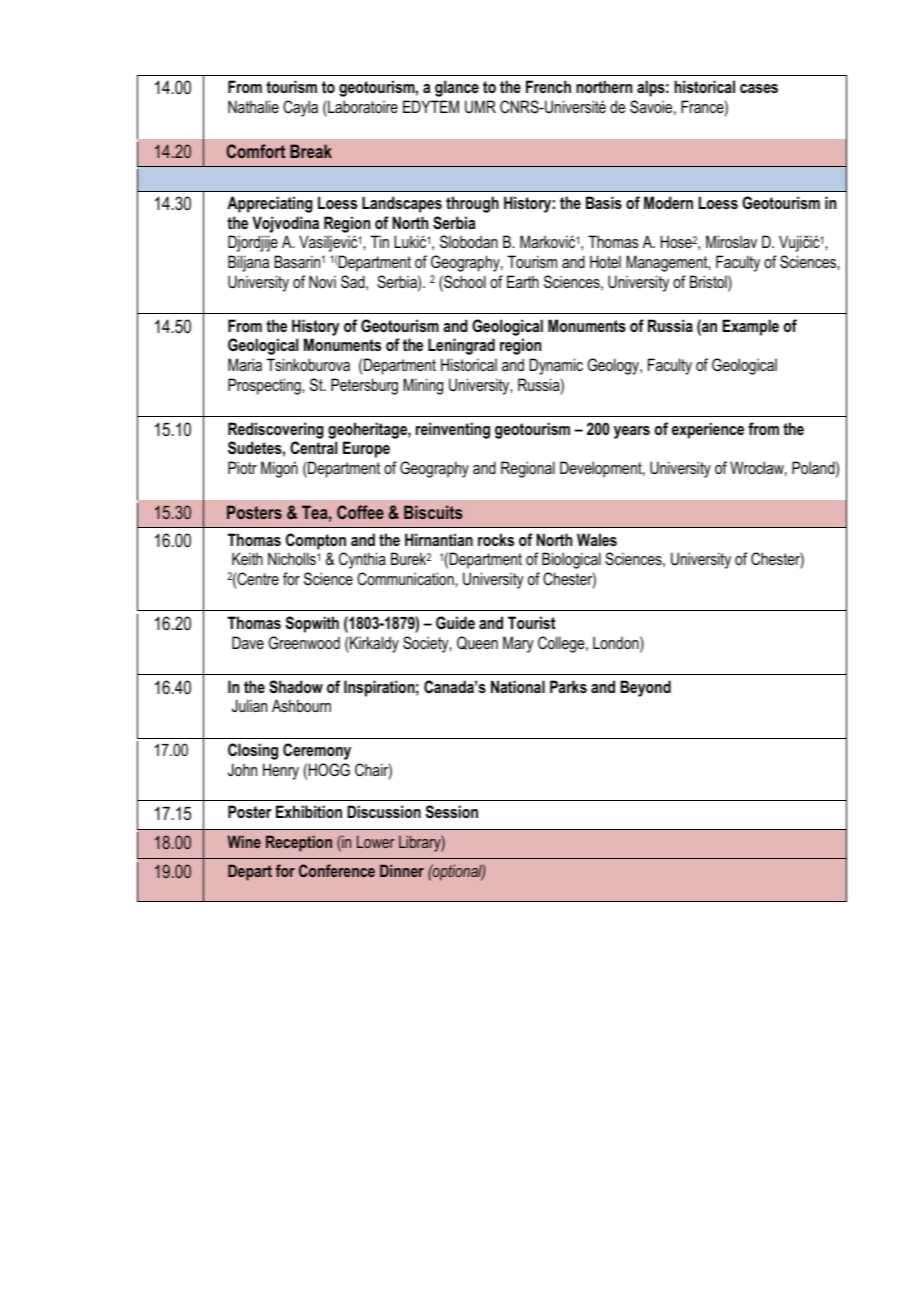 Image resolution: width=924 pixels, height=1308 pixels. What do you see at coordinates (708, 430) in the document?
I see `experience` at bounding box center [708, 430].
